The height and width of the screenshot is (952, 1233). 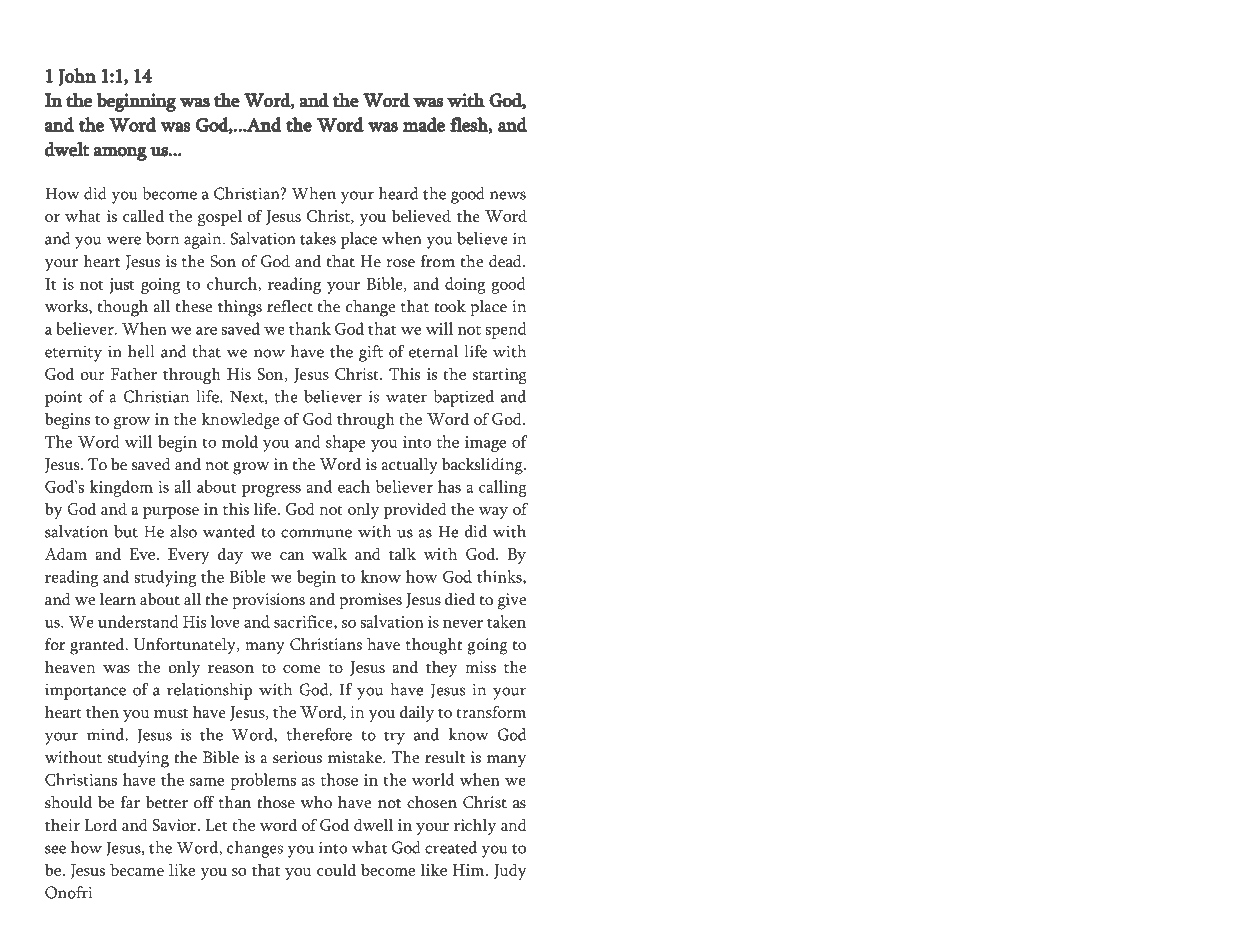 I want to click on John, so click(x=77, y=77).
